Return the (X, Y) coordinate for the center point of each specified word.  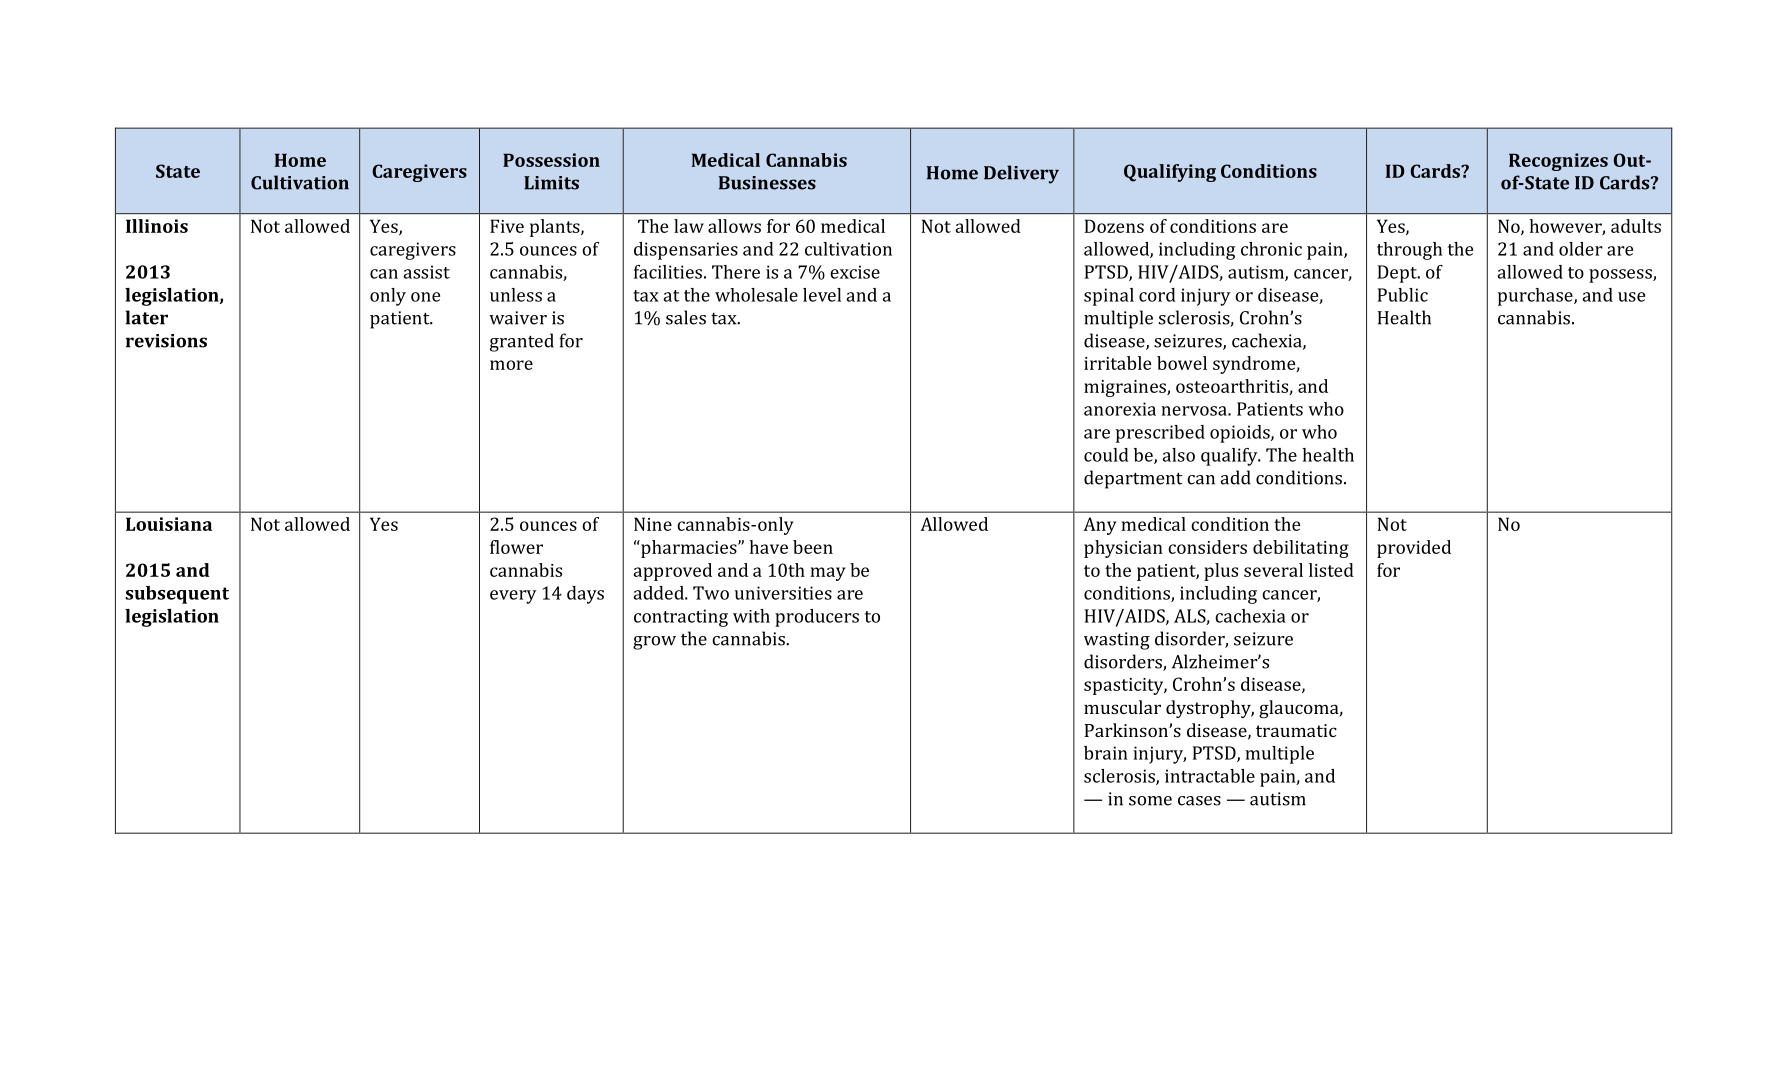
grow (654, 643)
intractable (1210, 776)
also (1178, 455)
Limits (551, 183)
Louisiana (169, 524)
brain (1106, 753)
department (1133, 479)
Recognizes (1558, 162)
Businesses (767, 183)
